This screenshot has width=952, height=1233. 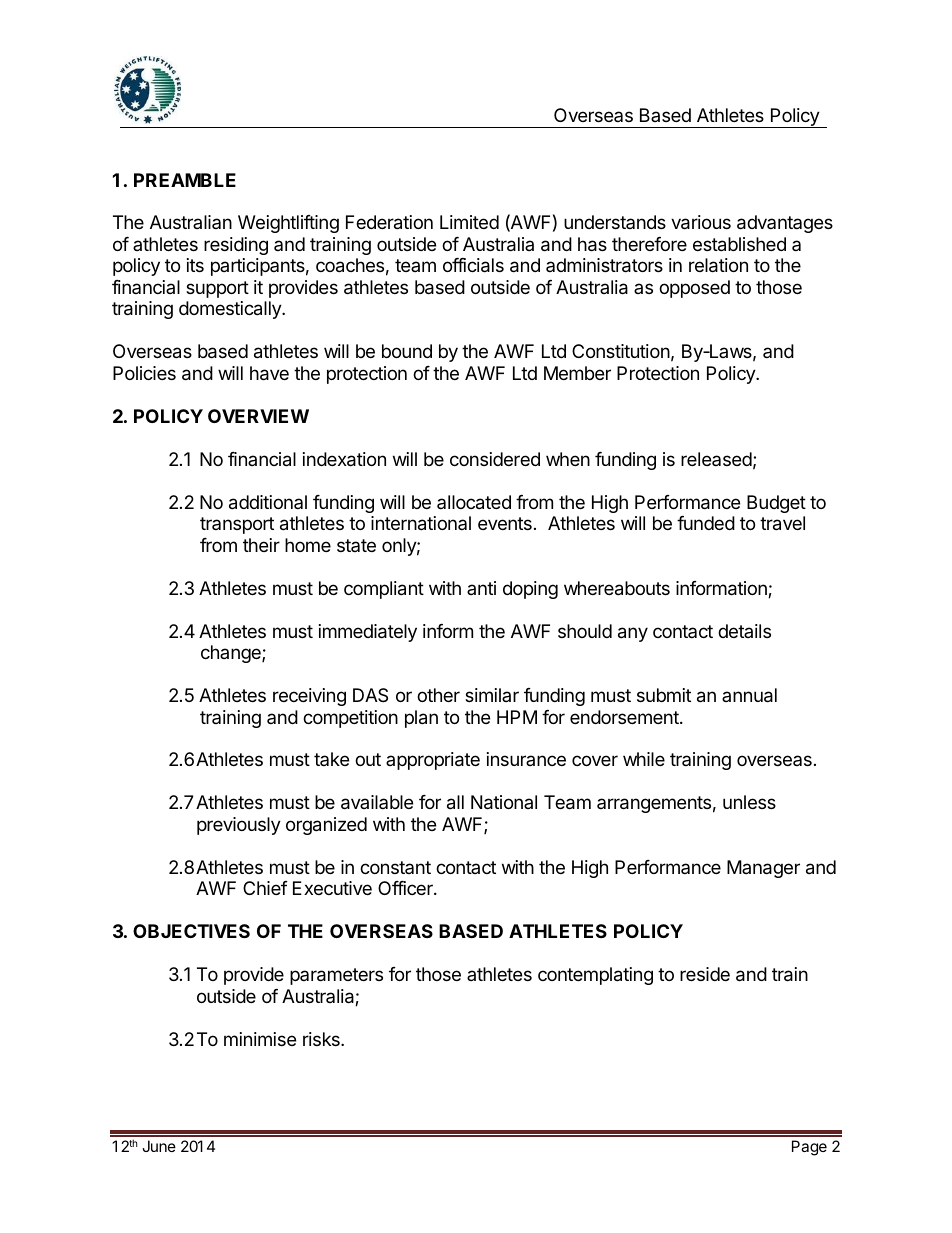 I want to click on funded, so click(x=706, y=523).
